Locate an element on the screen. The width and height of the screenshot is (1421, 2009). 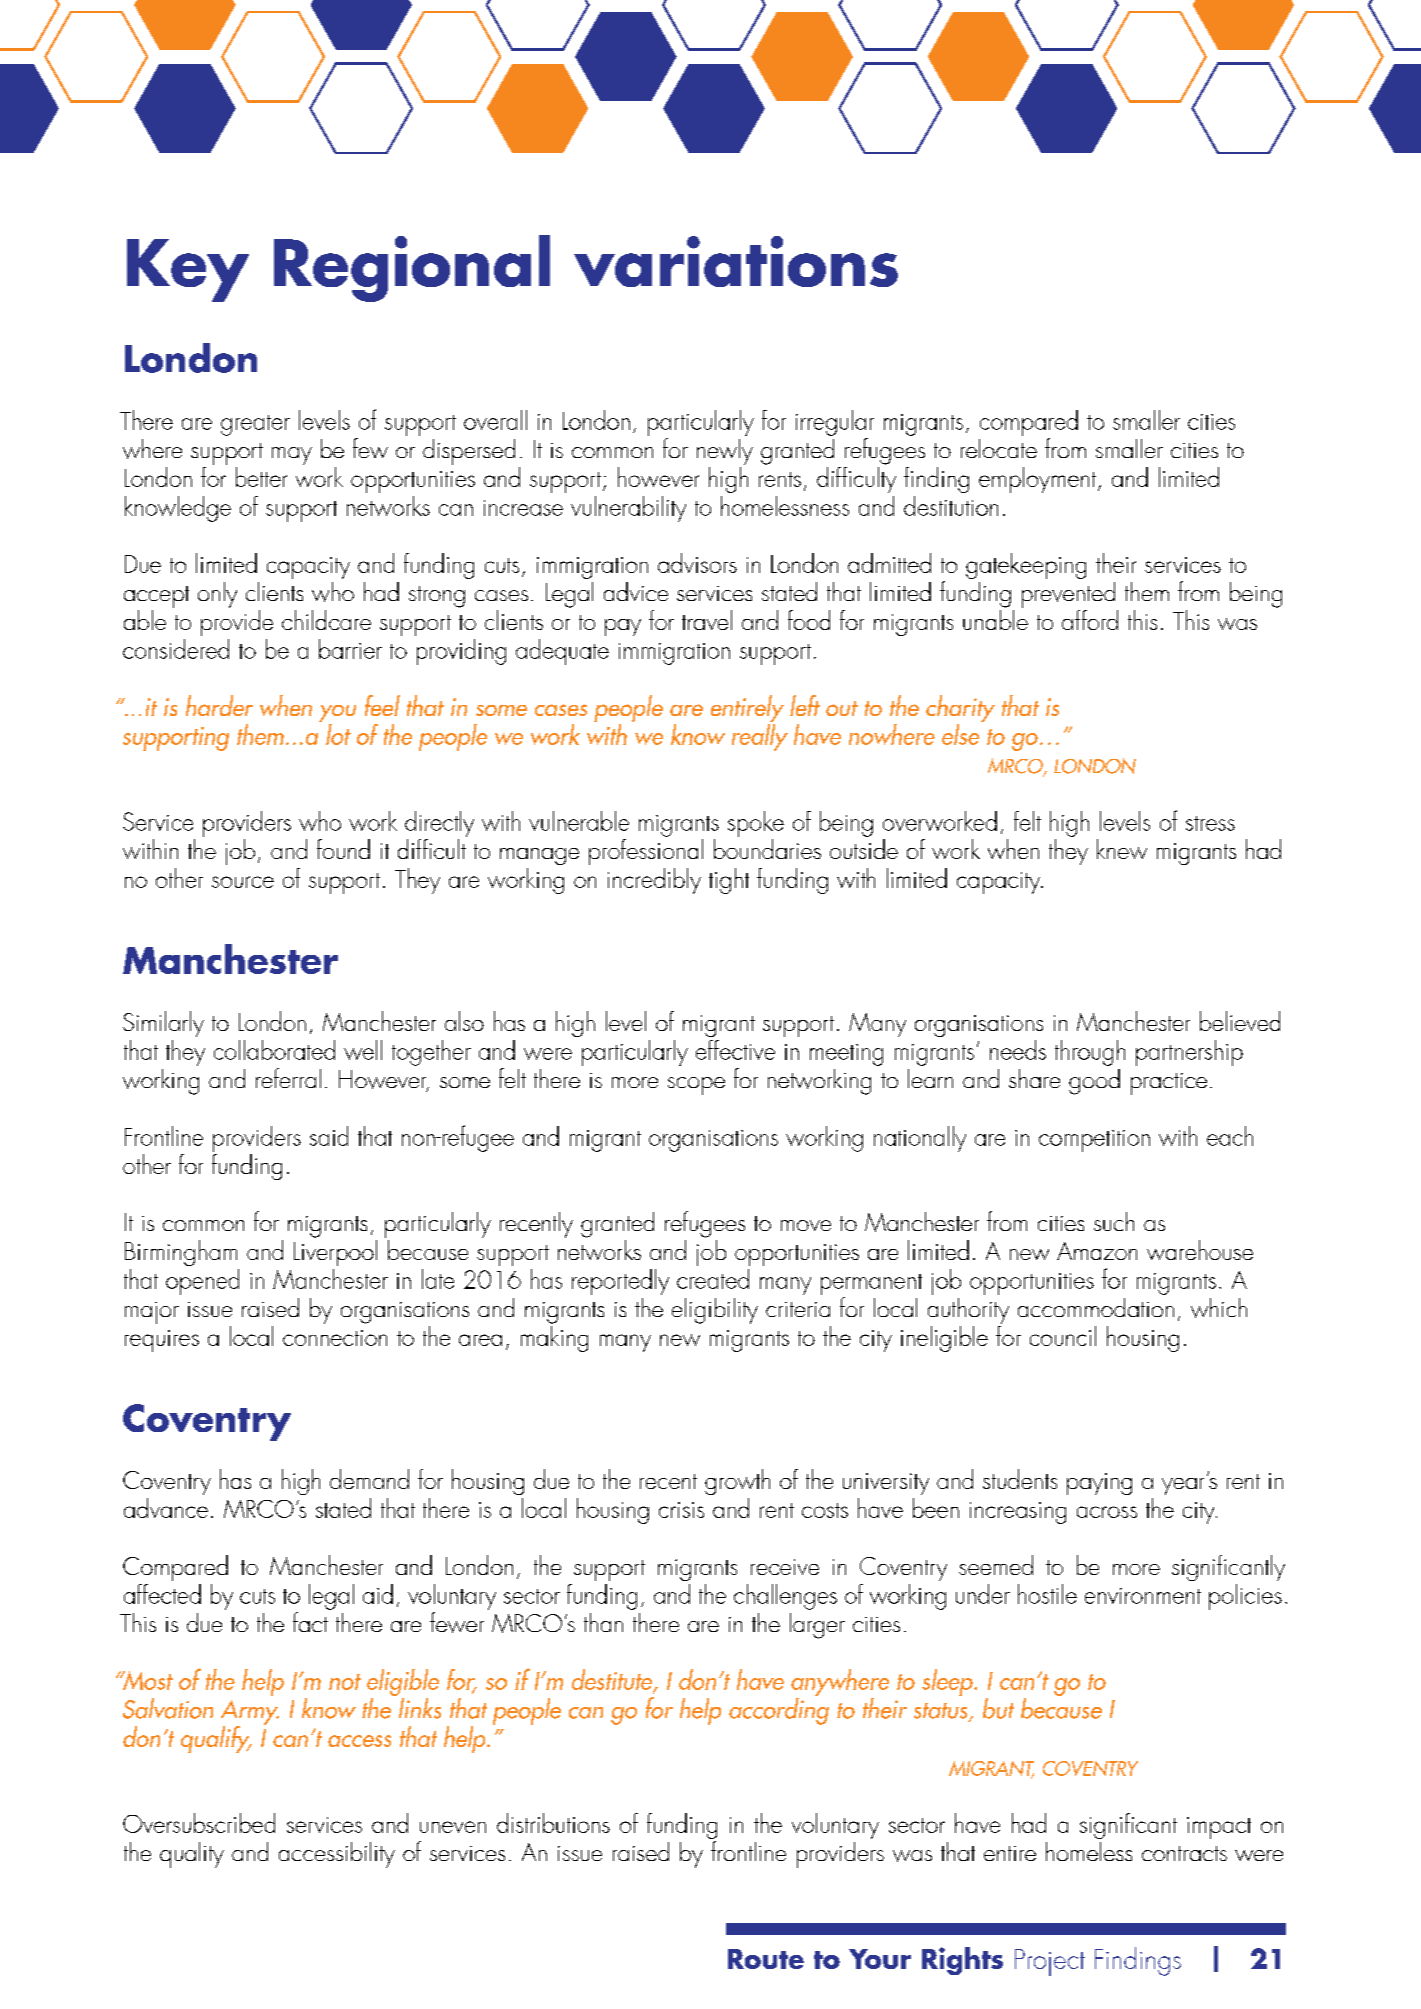
Route is located at coordinates (766, 1959).
